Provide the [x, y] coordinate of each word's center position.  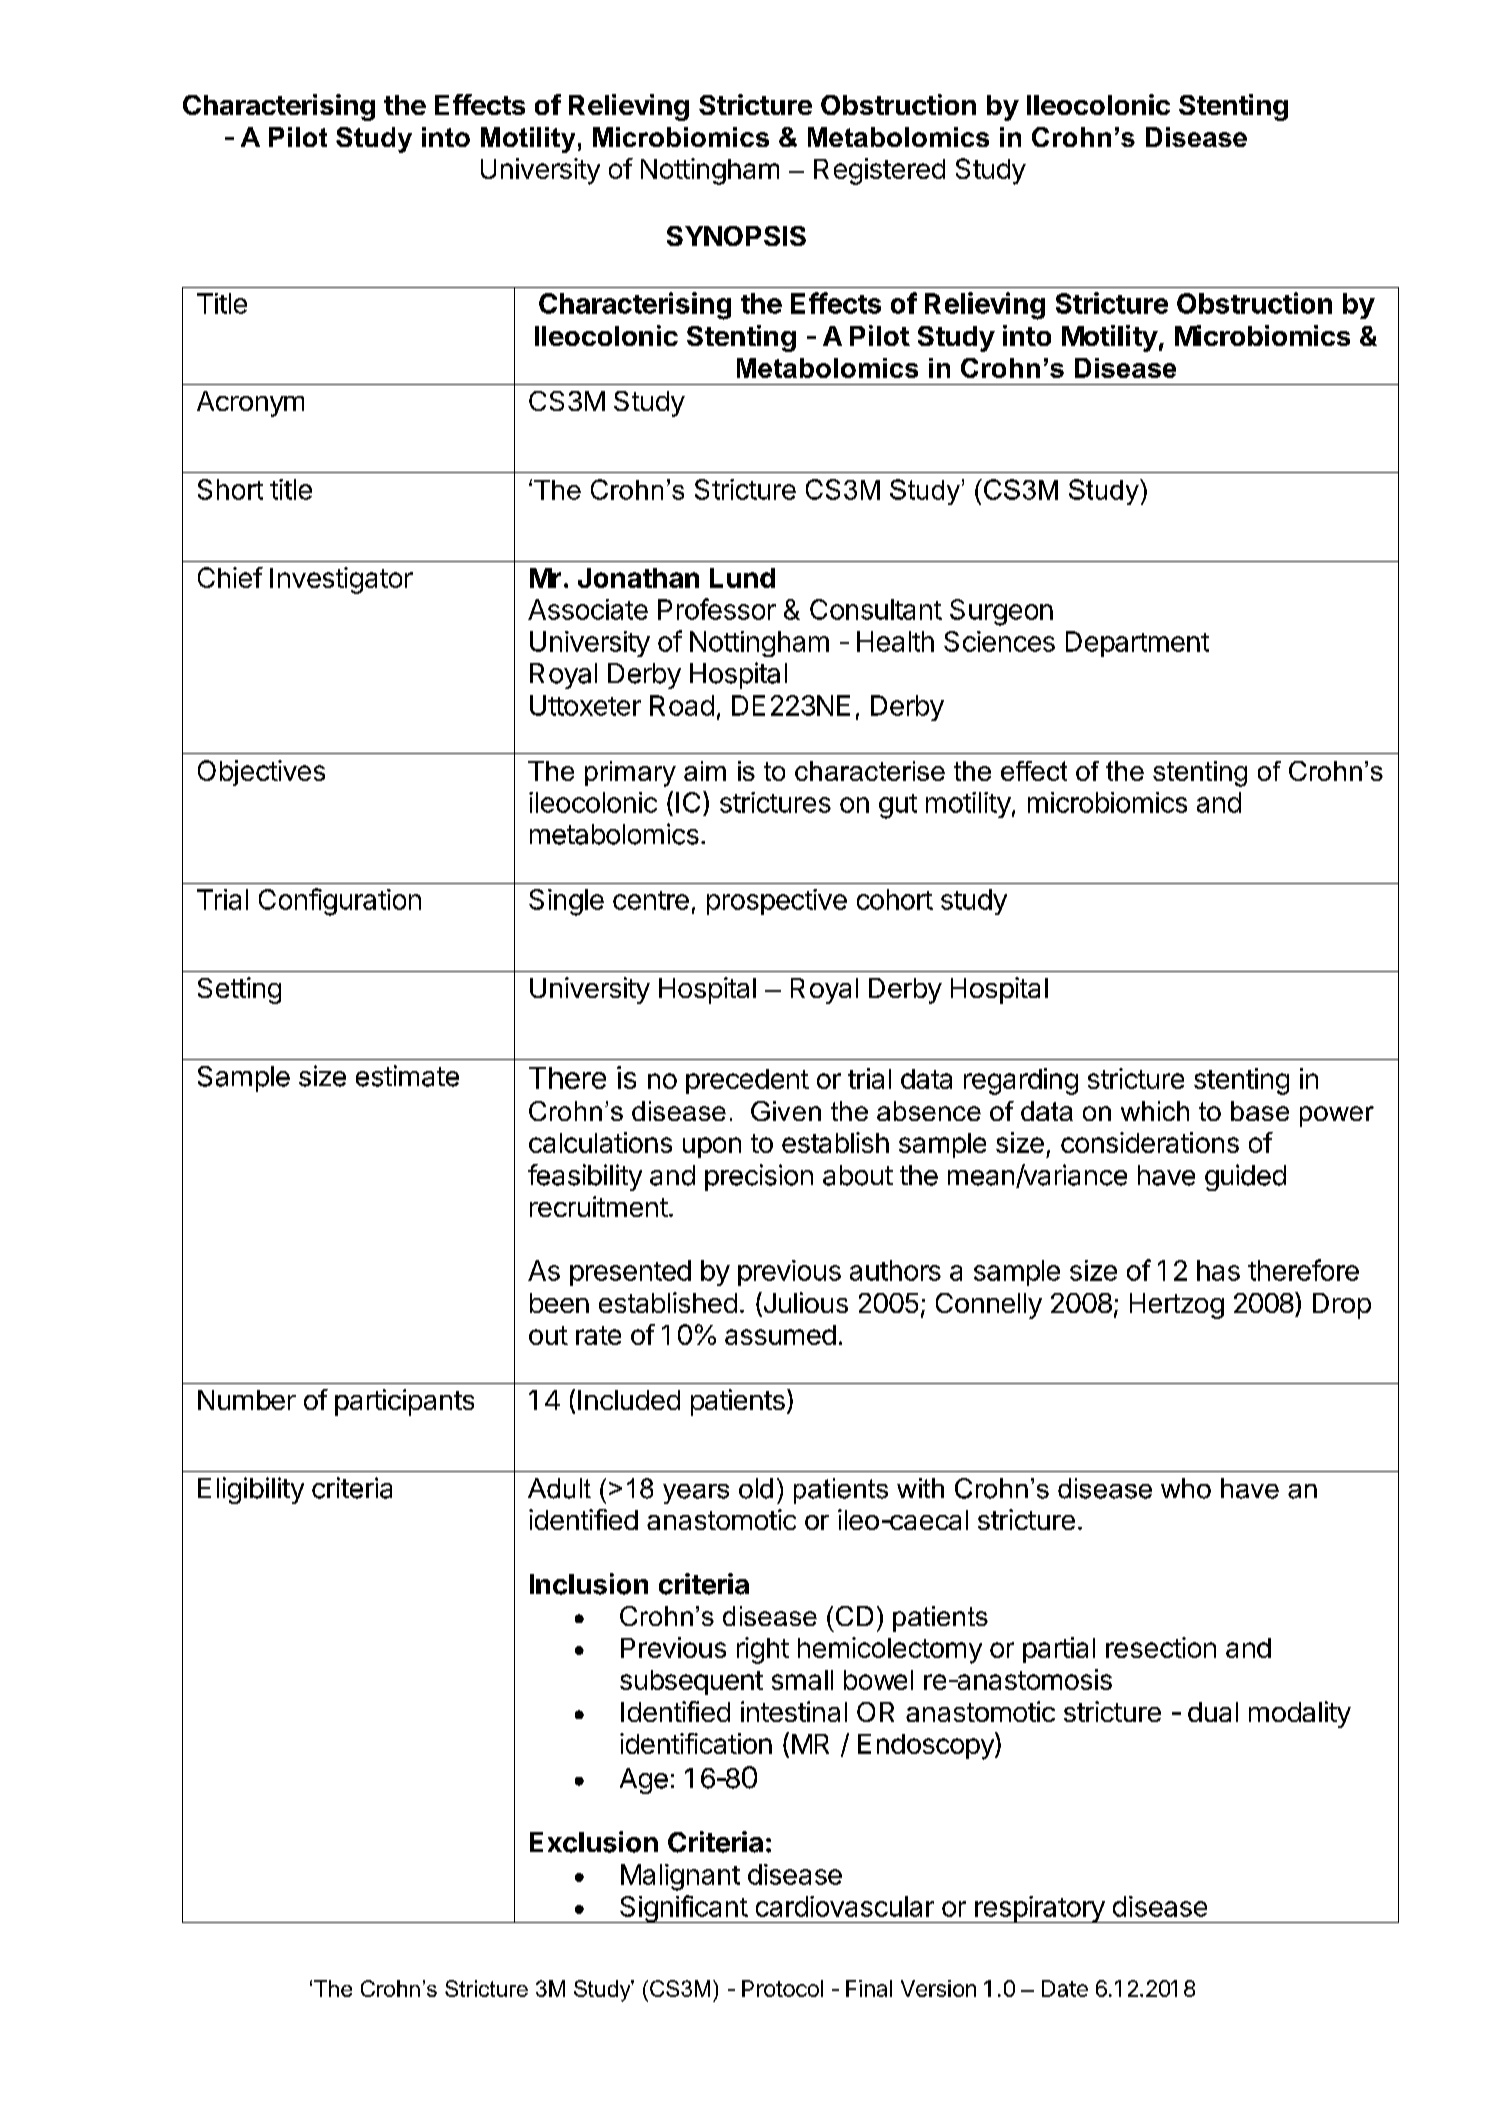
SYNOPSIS [736, 236]
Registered [879, 171]
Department [1137, 644]
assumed [780, 1335]
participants [404, 1402]
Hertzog [1177, 1306]
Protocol [782, 1988]
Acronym [250, 404]
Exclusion [594, 1842]
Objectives [261, 773]
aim [705, 771]
